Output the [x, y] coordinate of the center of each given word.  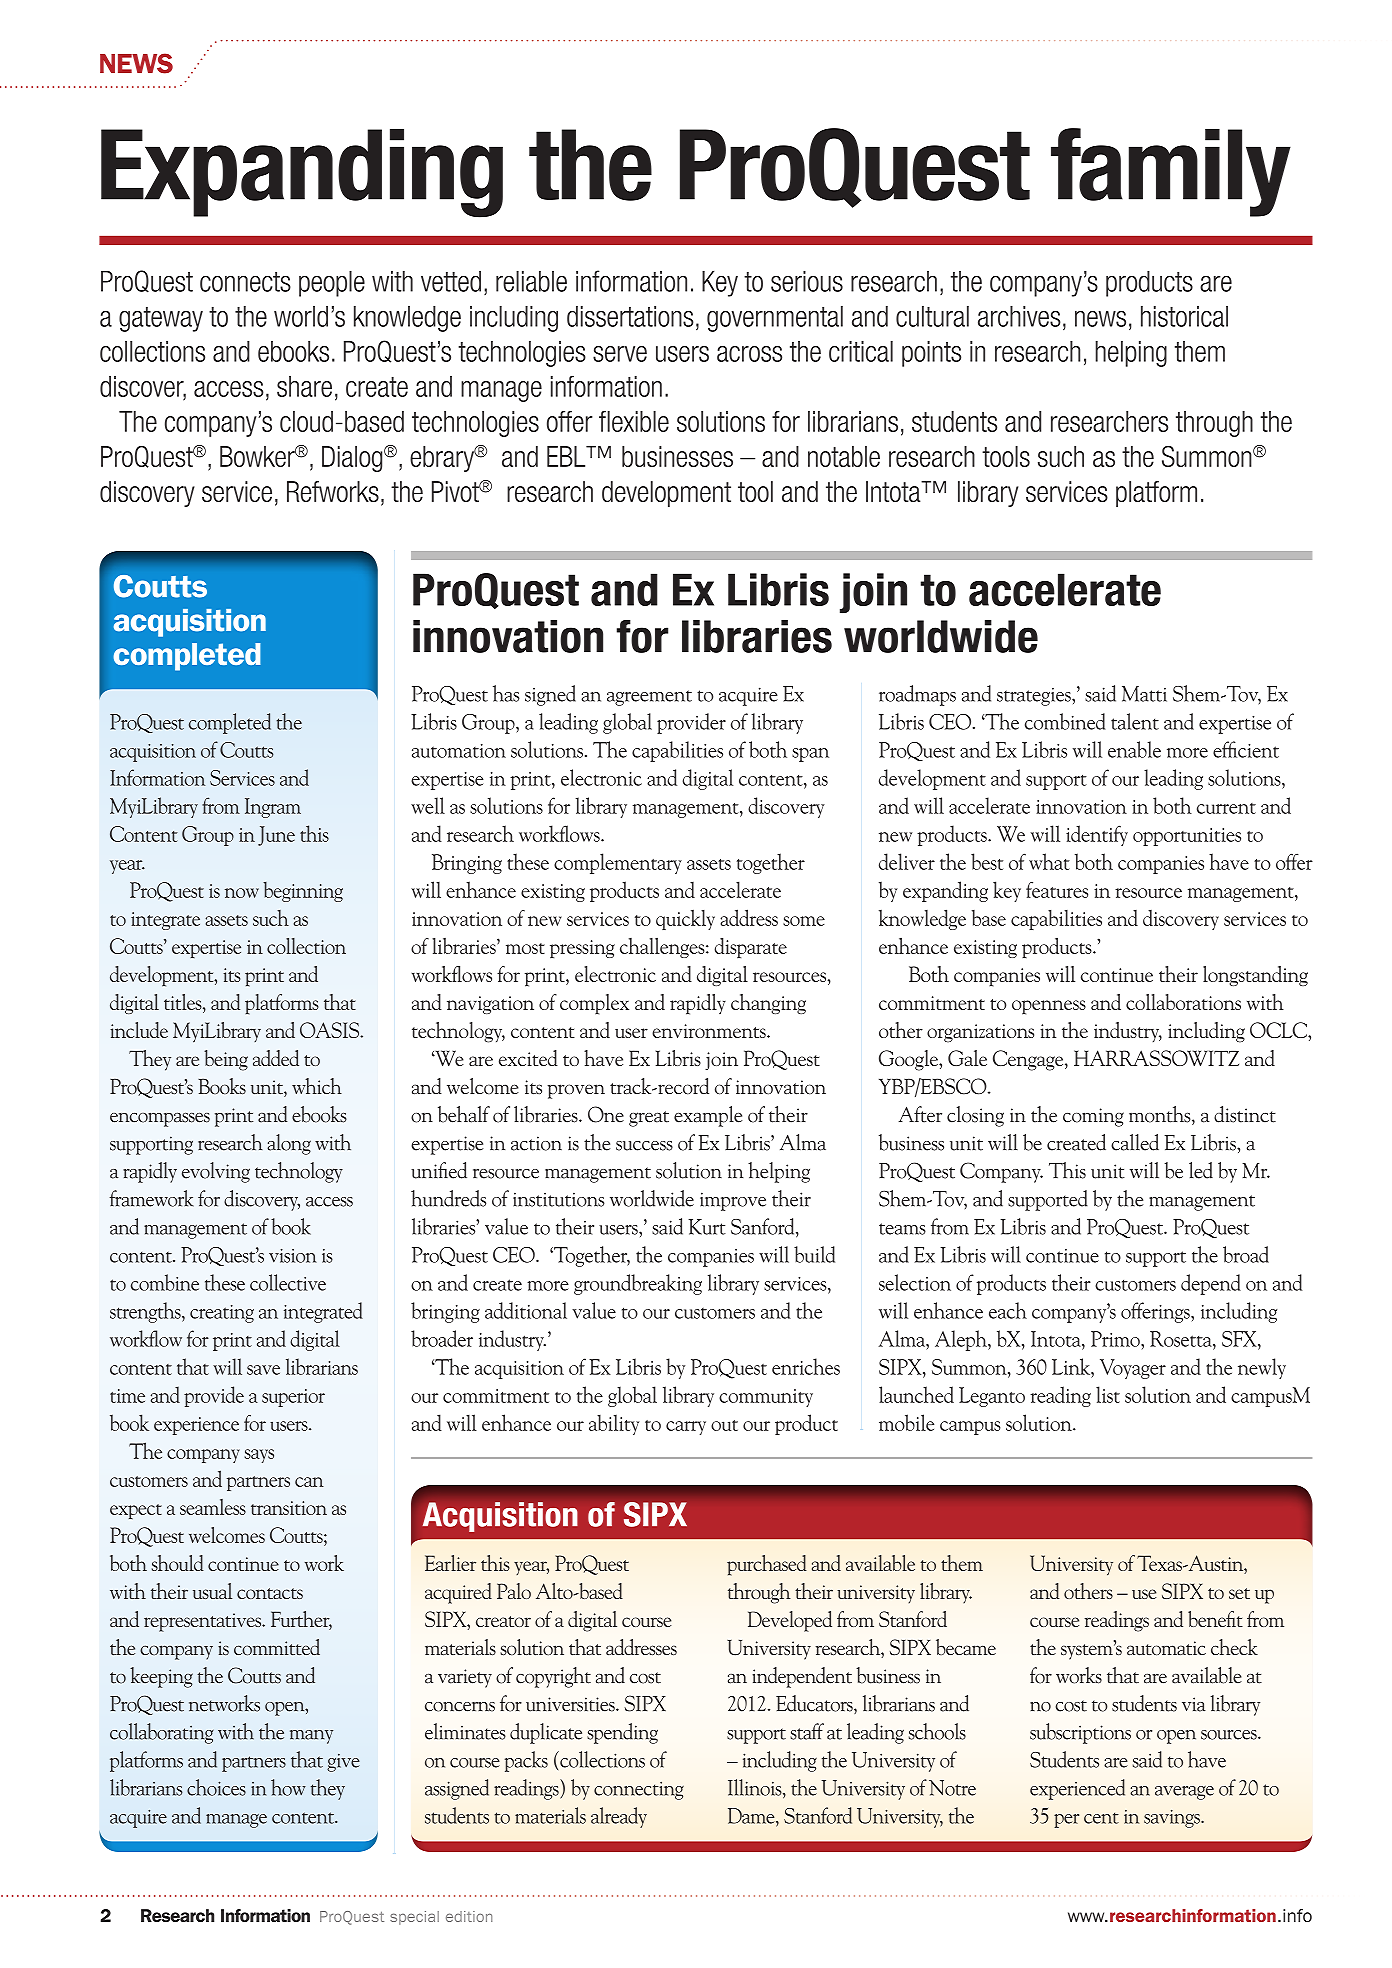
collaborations [1183, 1002]
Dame [752, 1817]
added [276, 1058]
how [288, 1787]
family [1171, 172]
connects [245, 282]
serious [807, 281]
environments [710, 1031]
